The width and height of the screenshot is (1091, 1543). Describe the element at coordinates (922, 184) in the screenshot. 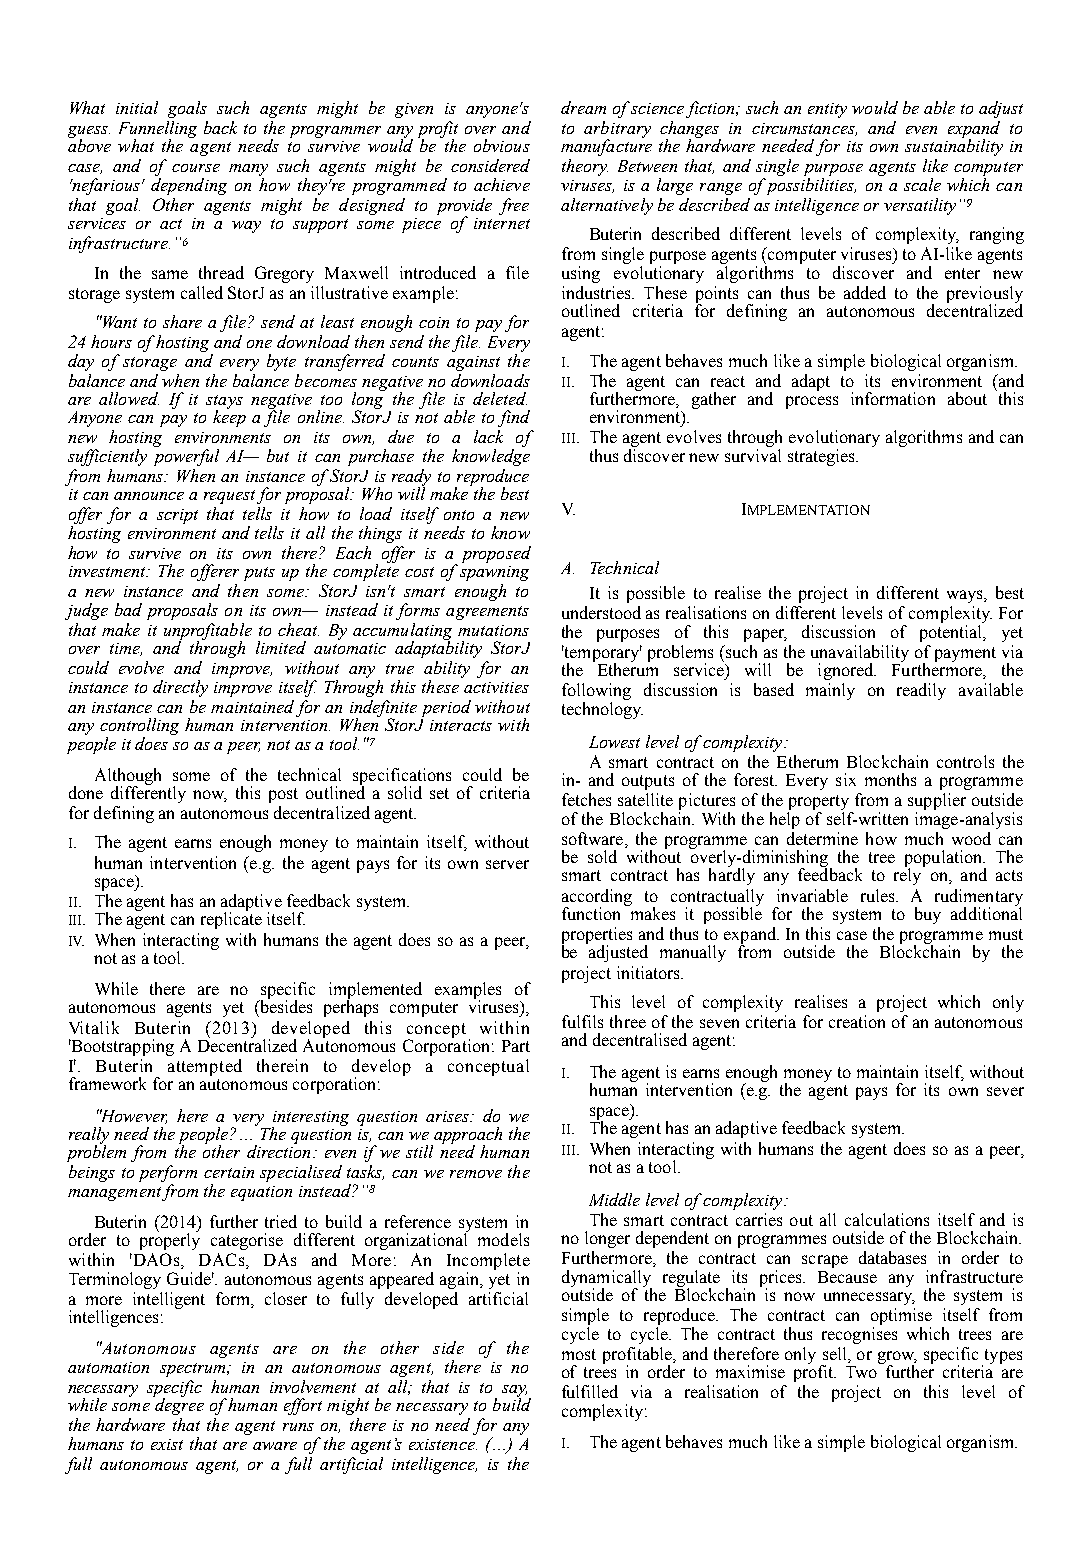

I see `scale` at that location.
